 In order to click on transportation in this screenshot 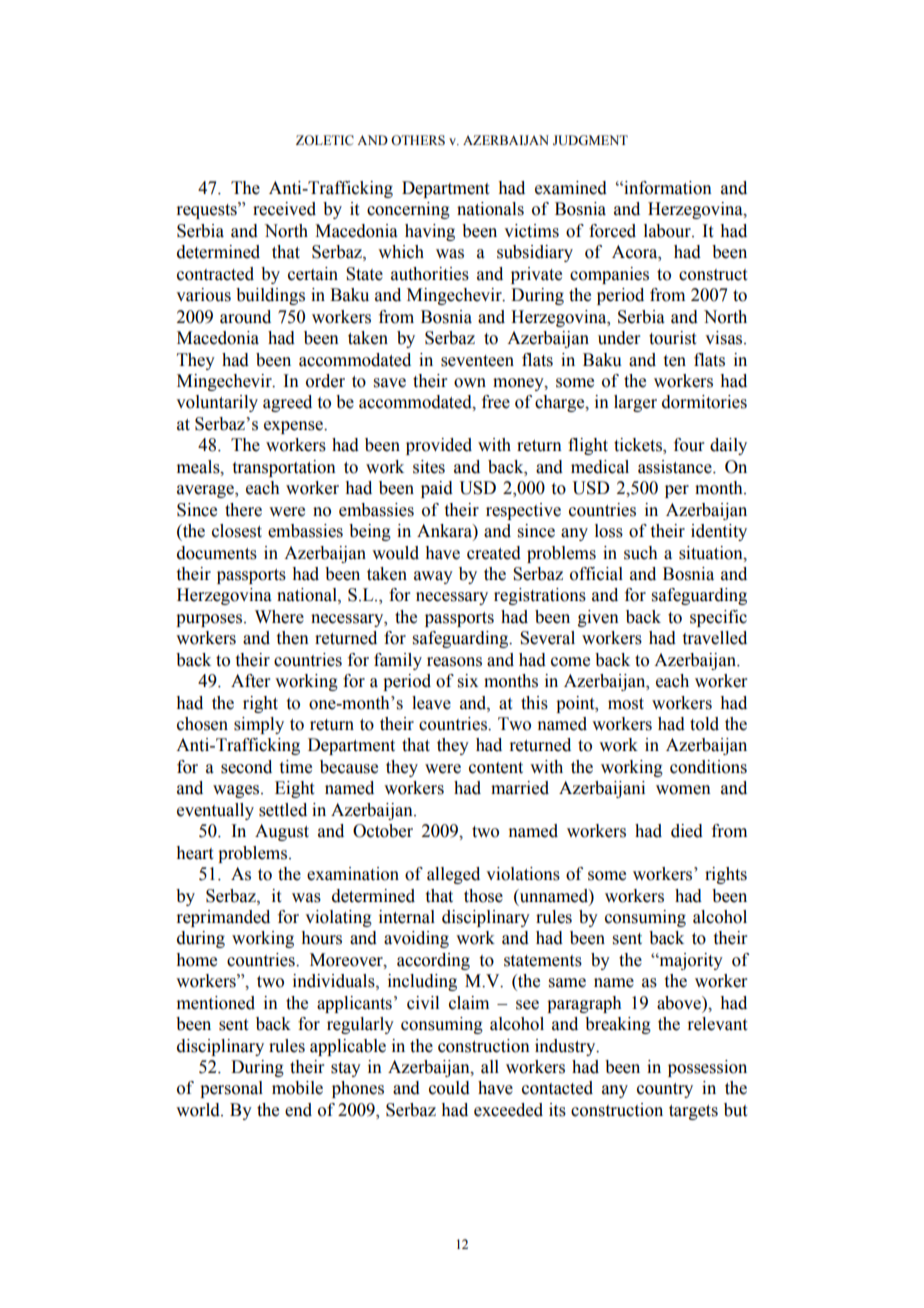, I will do `click(284, 468)`.
